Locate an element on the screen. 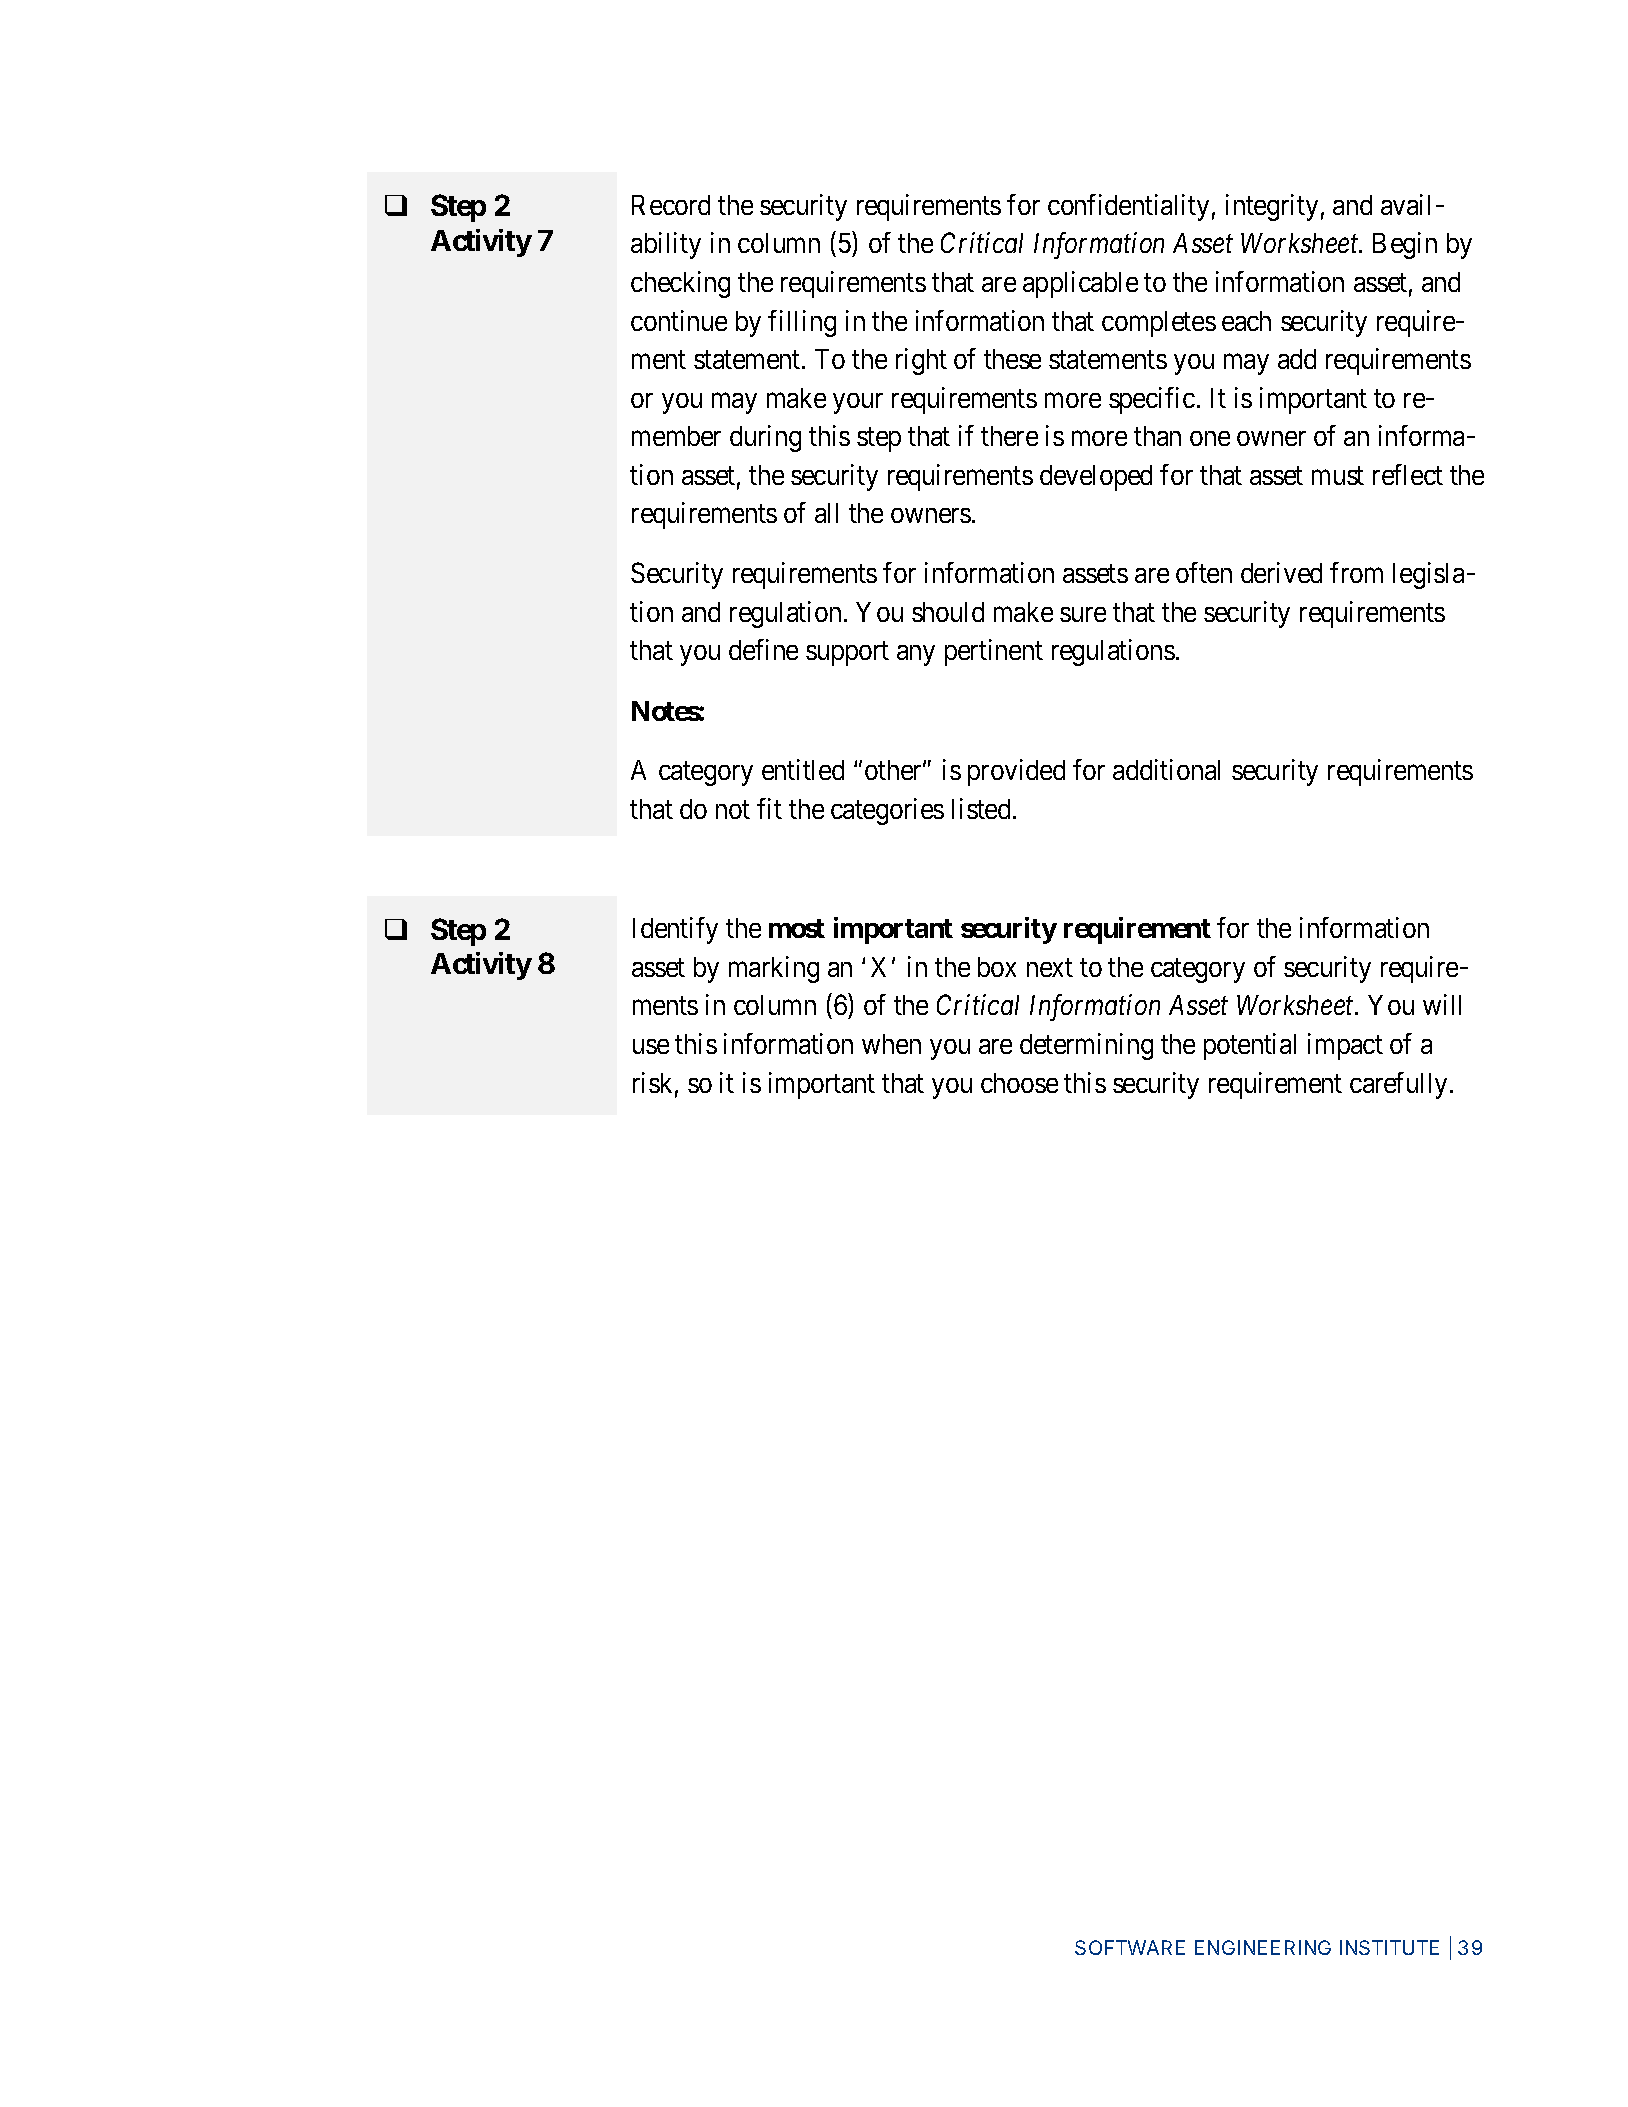 The width and height of the screenshot is (1628, 2107). checking is located at coordinates (680, 284).
